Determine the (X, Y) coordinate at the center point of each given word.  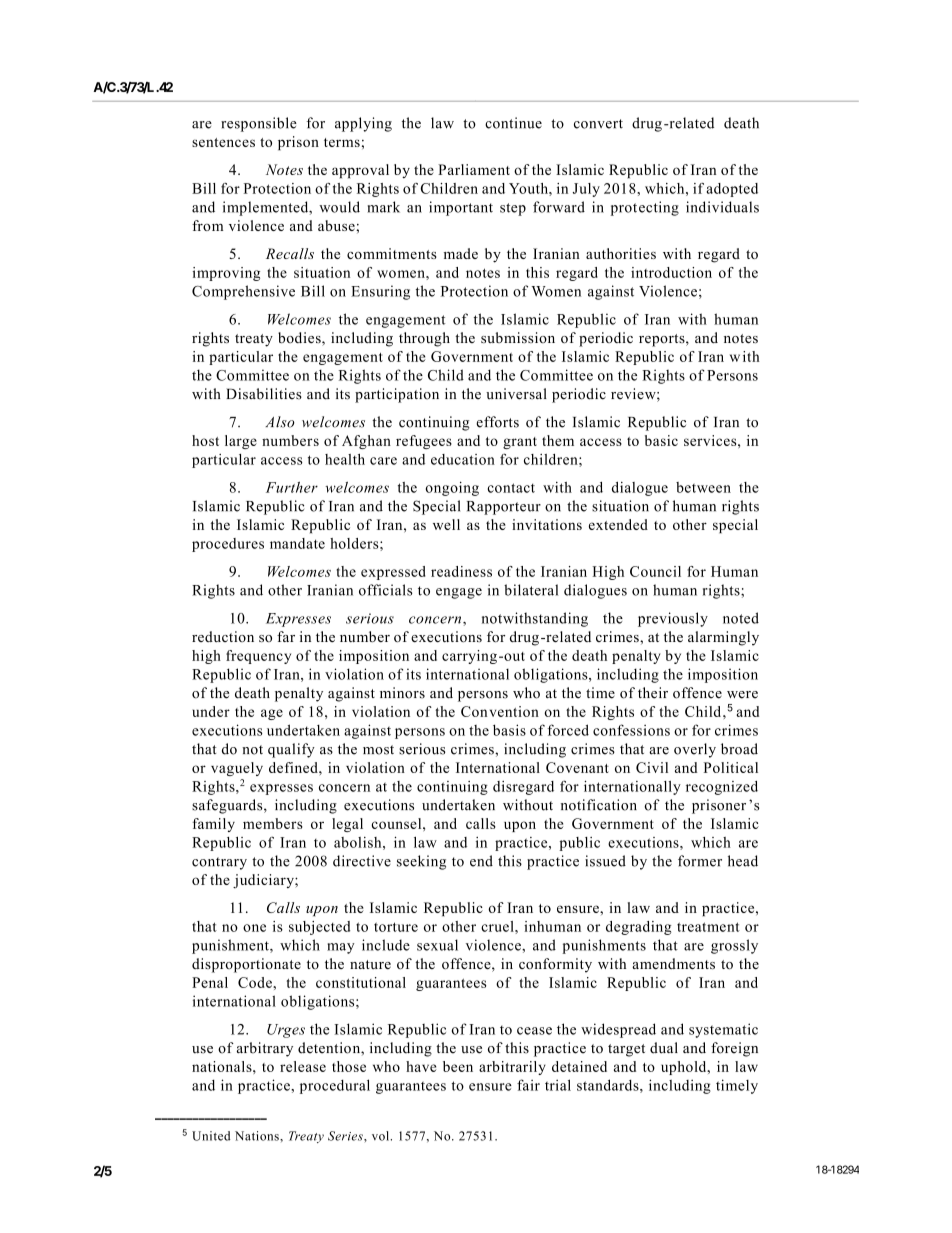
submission (518, 337)
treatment (708, 927)
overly (695, 750)
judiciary (264, 881)
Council (655, 571)
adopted (732, 190)
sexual (437, 945)
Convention (500, 711)
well (446, 524)
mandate (297, 543)
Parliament (474, 169)
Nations (258, 1136)
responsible (259, 124)
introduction (671, 272)
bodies (300, 339)
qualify (291, 750)
